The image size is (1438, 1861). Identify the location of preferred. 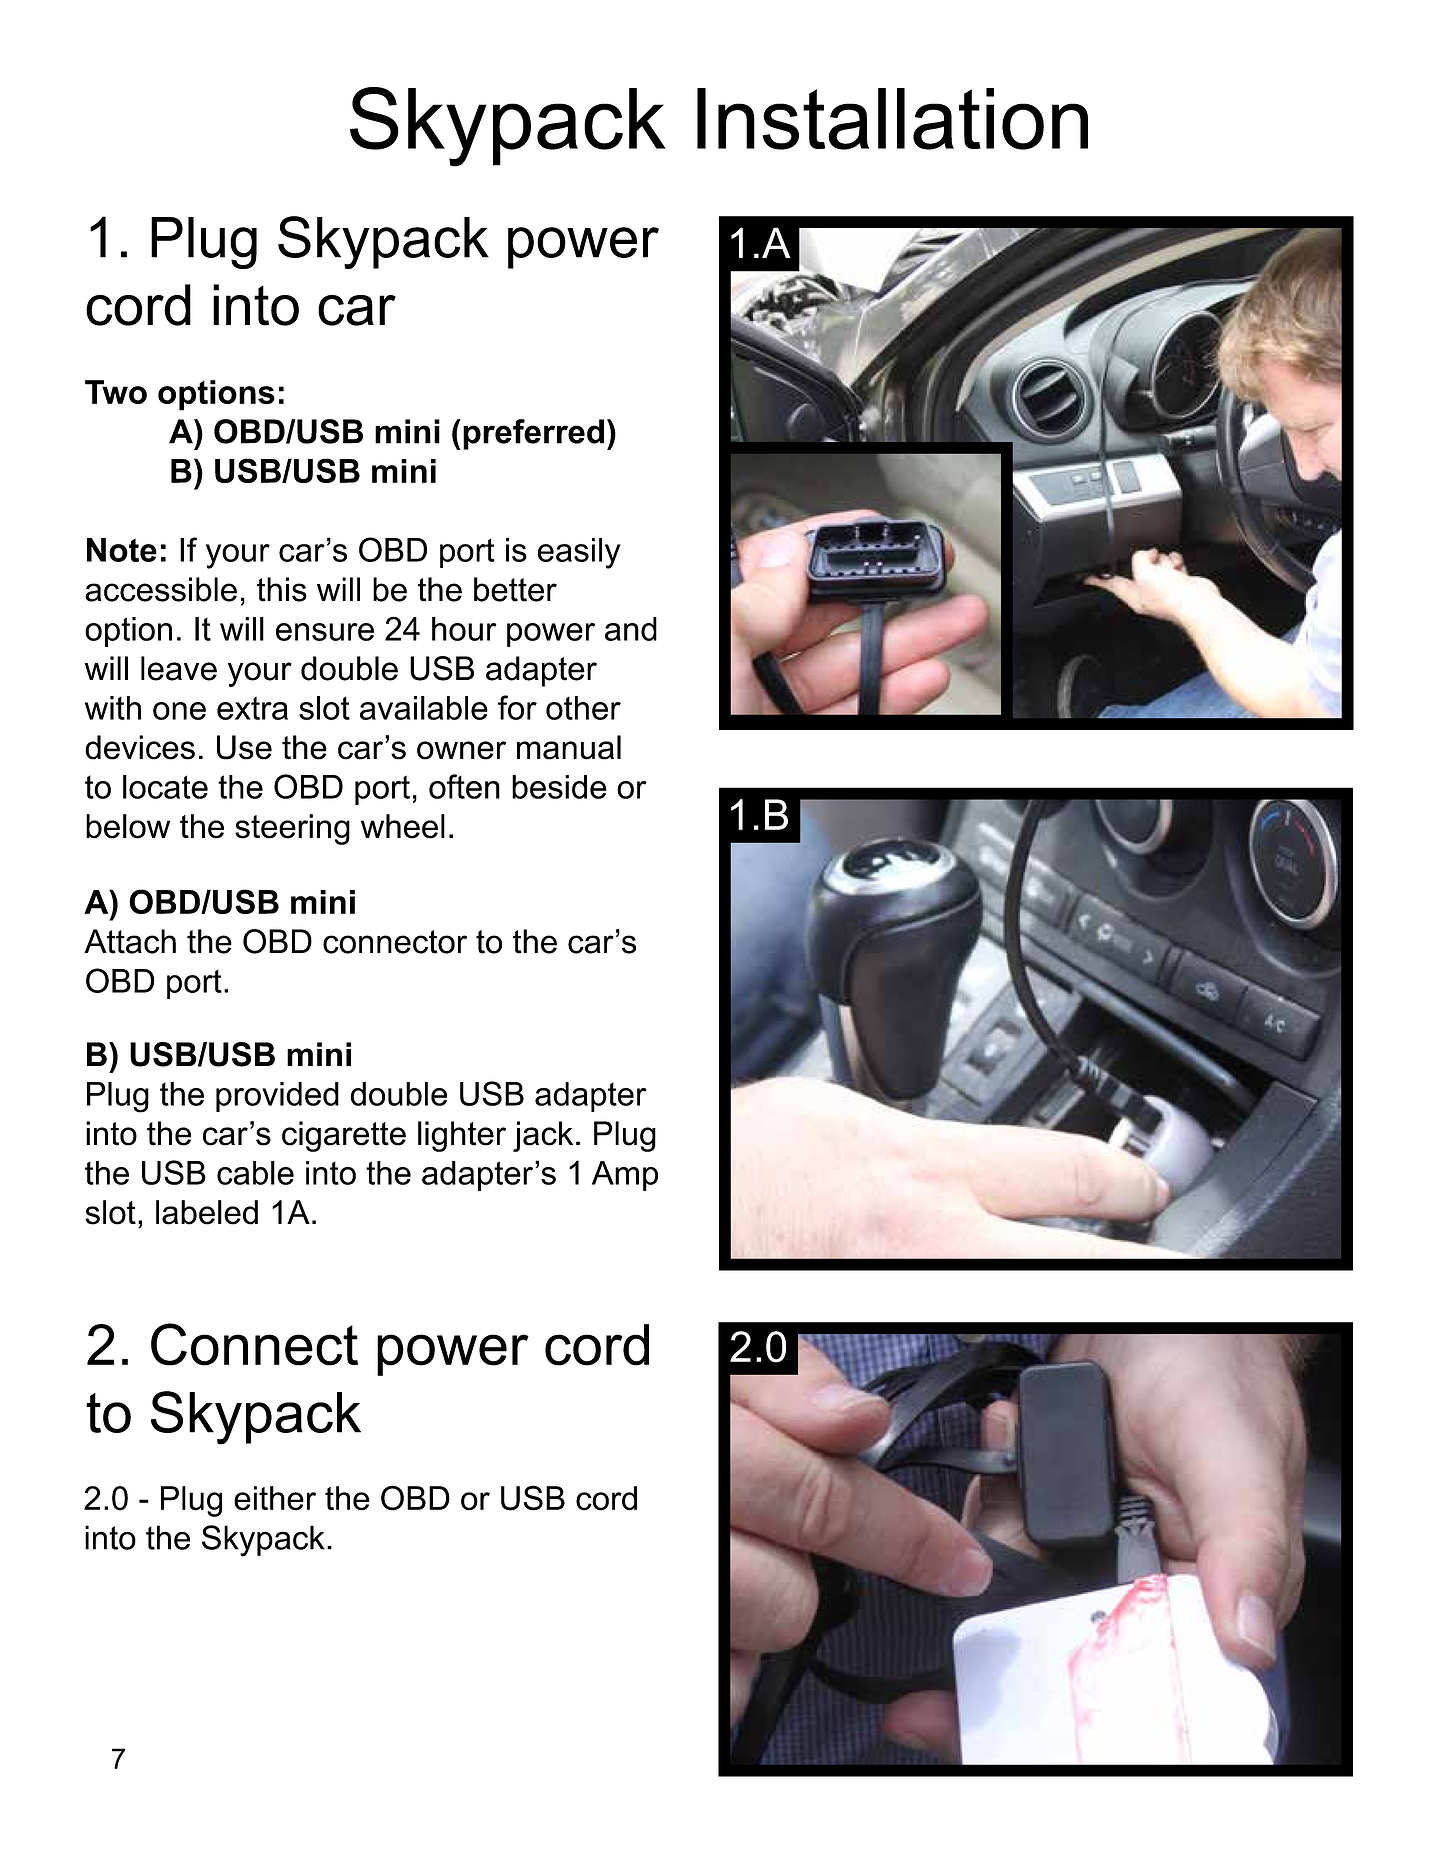
(533, 434).
